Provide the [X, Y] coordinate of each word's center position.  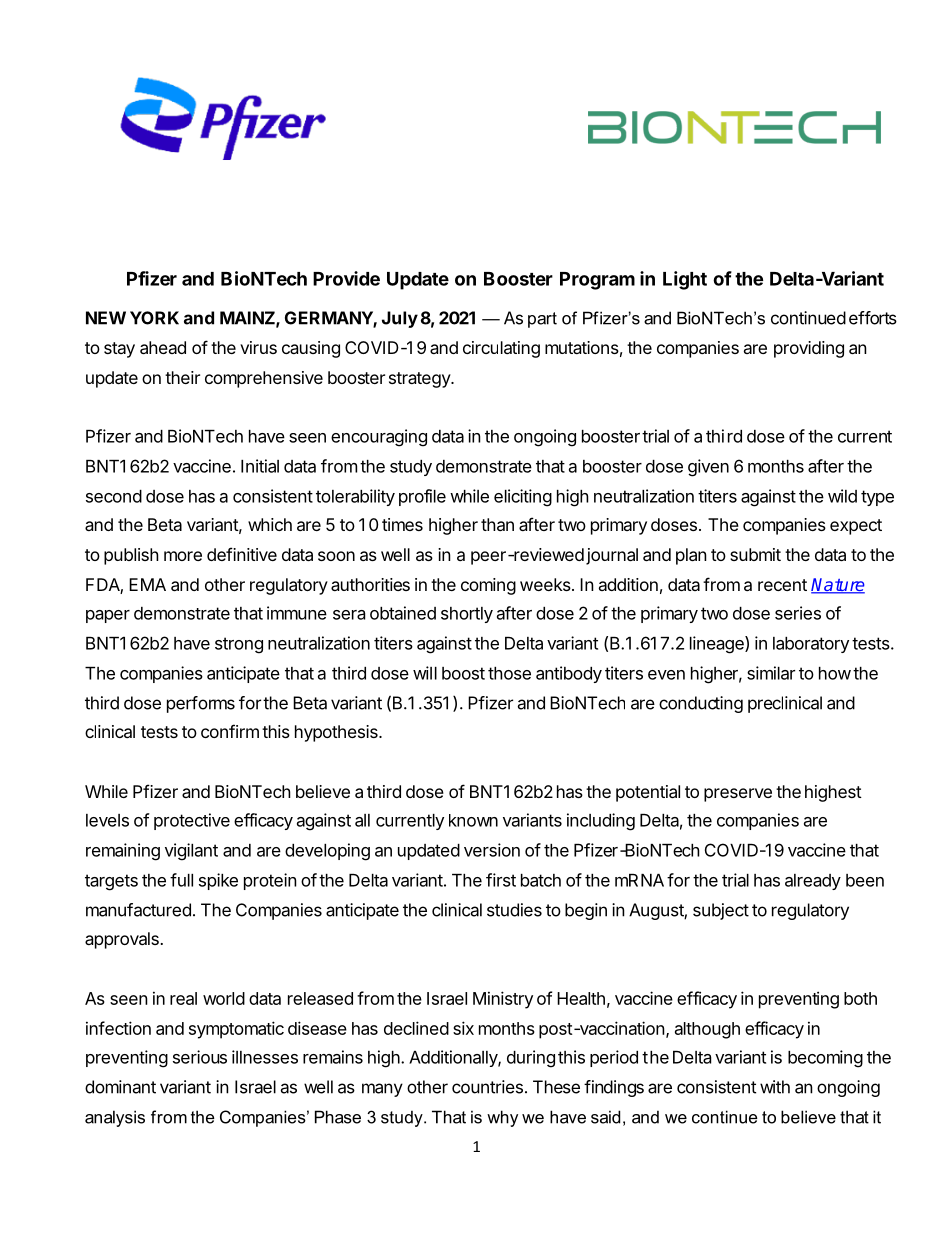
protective [192, 821]
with [775, 1087]
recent [782, 585]
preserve [738, 795]
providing [809, 349]
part [542, 320]
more [183, 556]
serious [200, 1057]
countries [487, 1087]
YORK [154, 318]
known [473, 820]
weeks [545, 584]
